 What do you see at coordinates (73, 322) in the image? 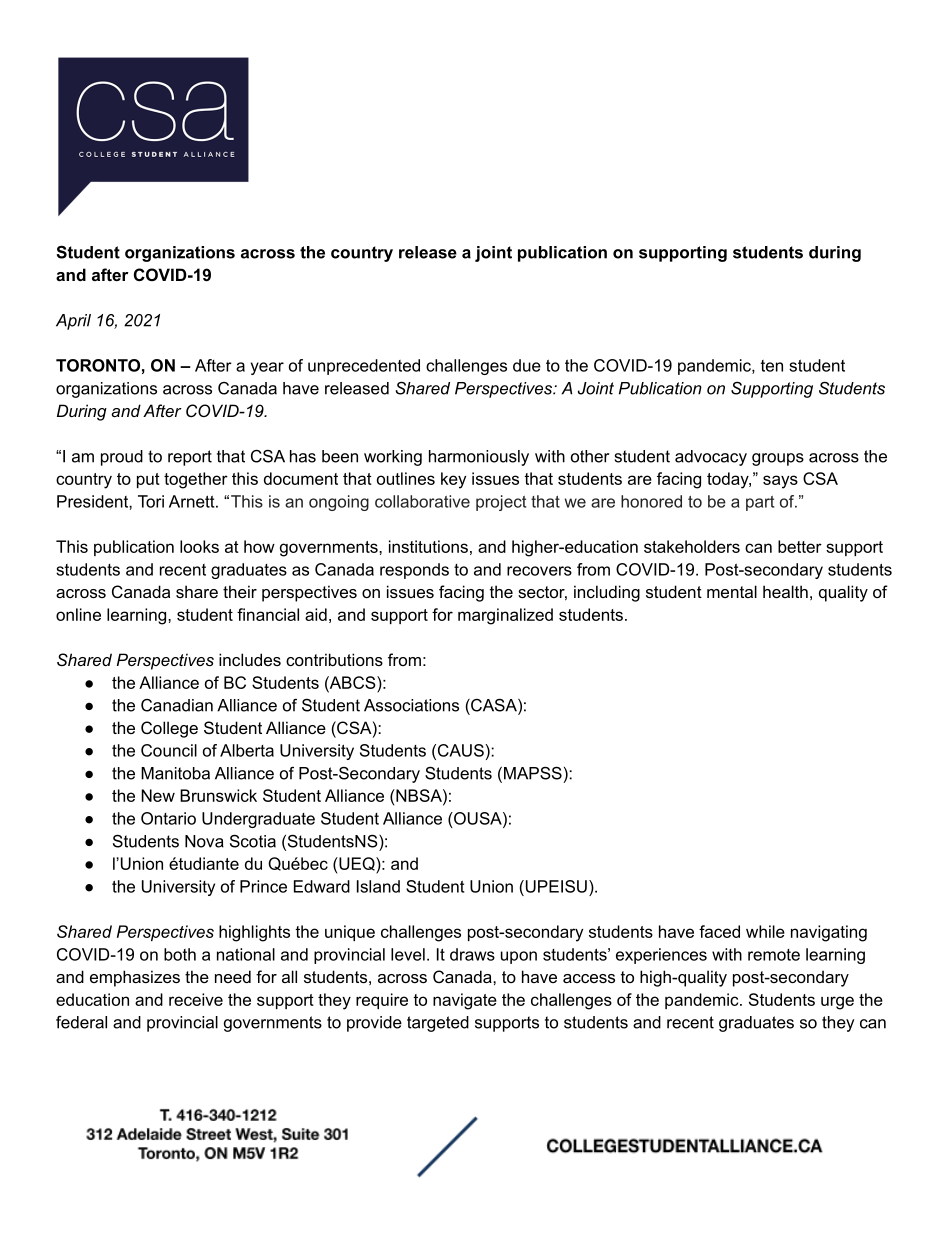
I see `April` at bounding box center [73, 322].
